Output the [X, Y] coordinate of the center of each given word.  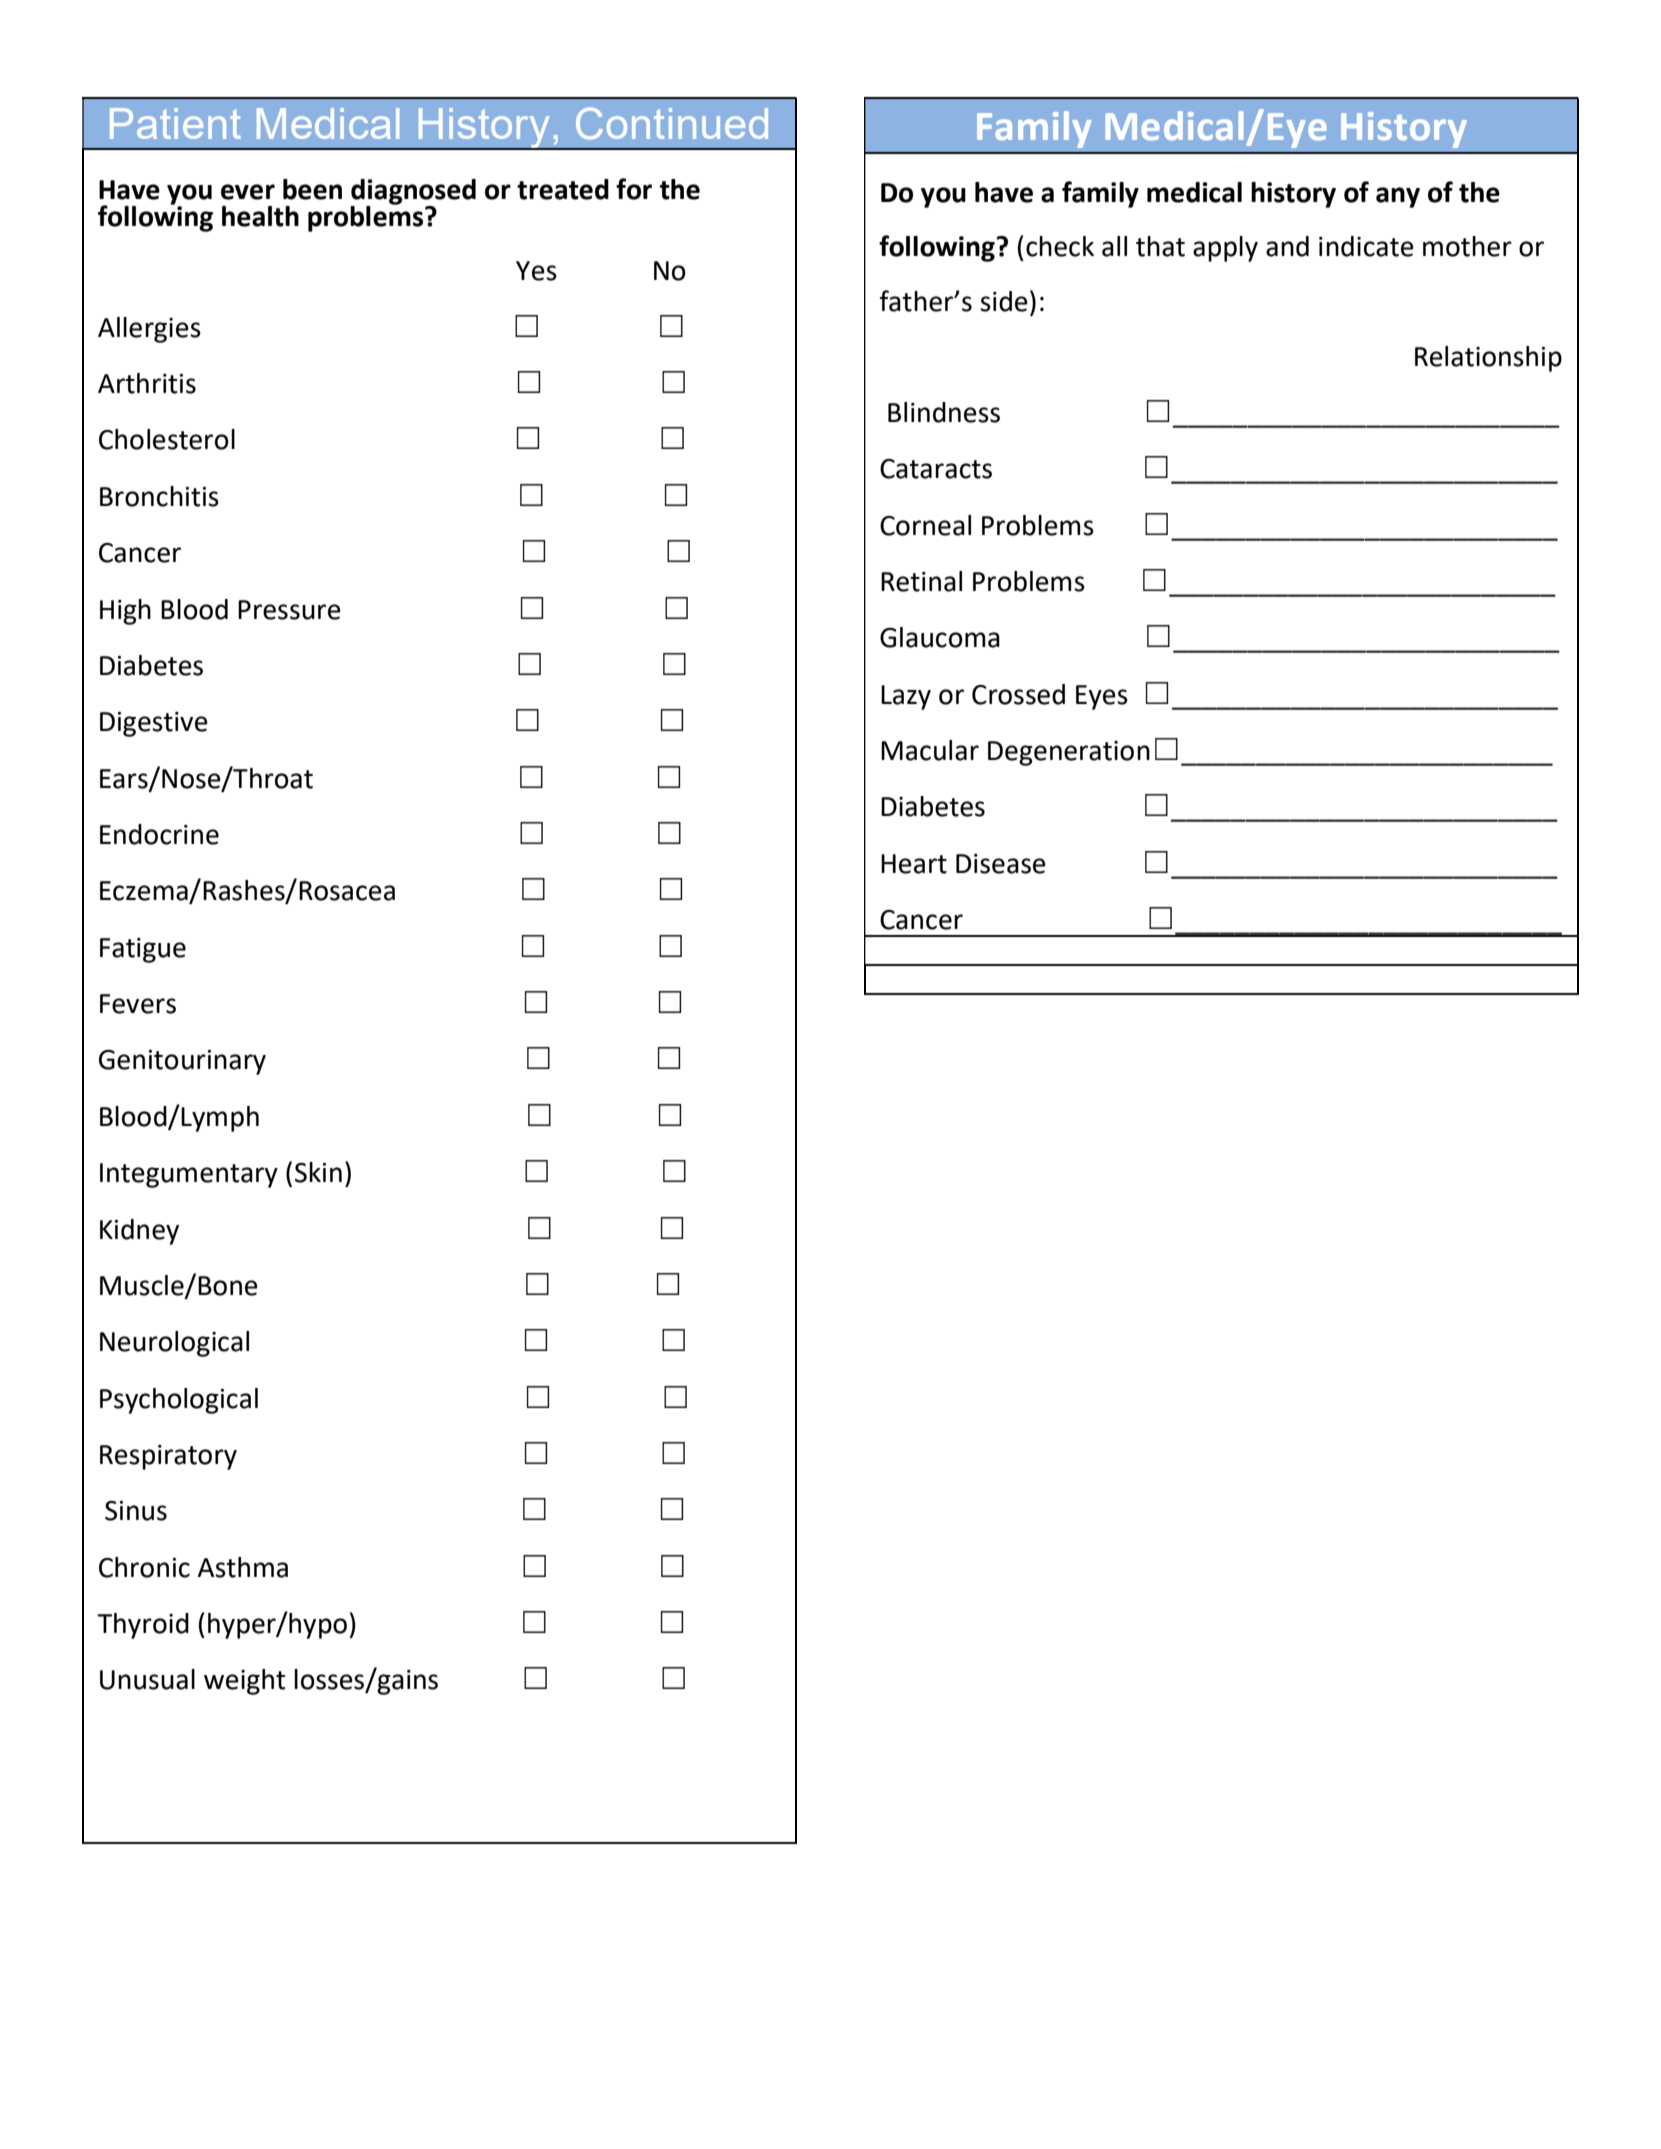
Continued [672, 123]
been [312, 189]
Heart [914, 864]
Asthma [242, 1567]
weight [244, 1682]
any [1398, 197]
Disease [1001, 864]
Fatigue [143, 950]
